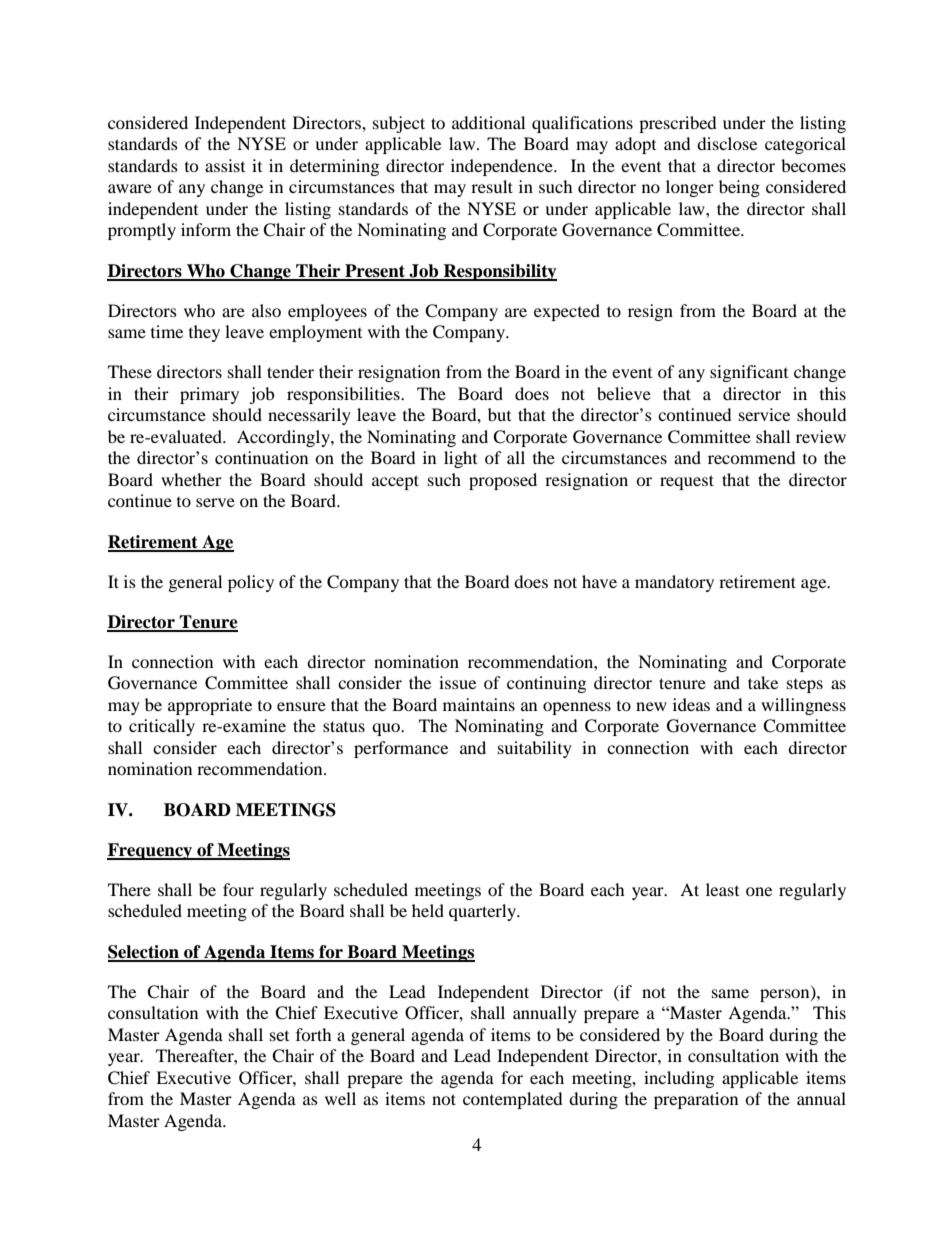 The image size is (952, 1233). I want to click on assist, so click(225, 165).
